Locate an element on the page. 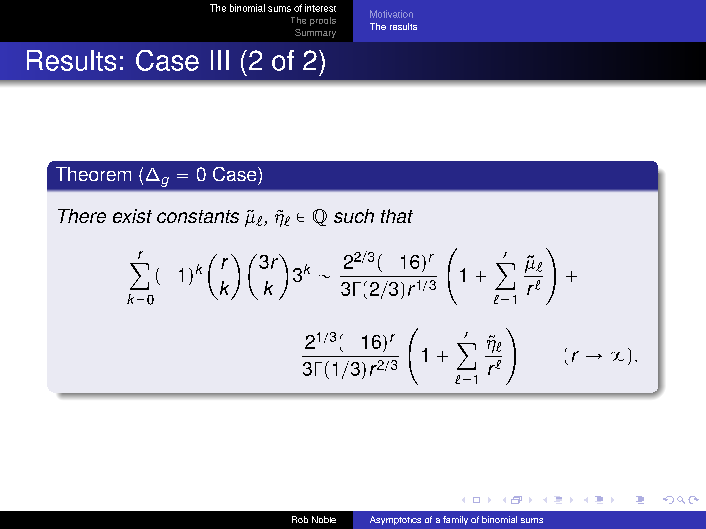 This page has width=706, height=529. that is located at coordinates (397, 216).
